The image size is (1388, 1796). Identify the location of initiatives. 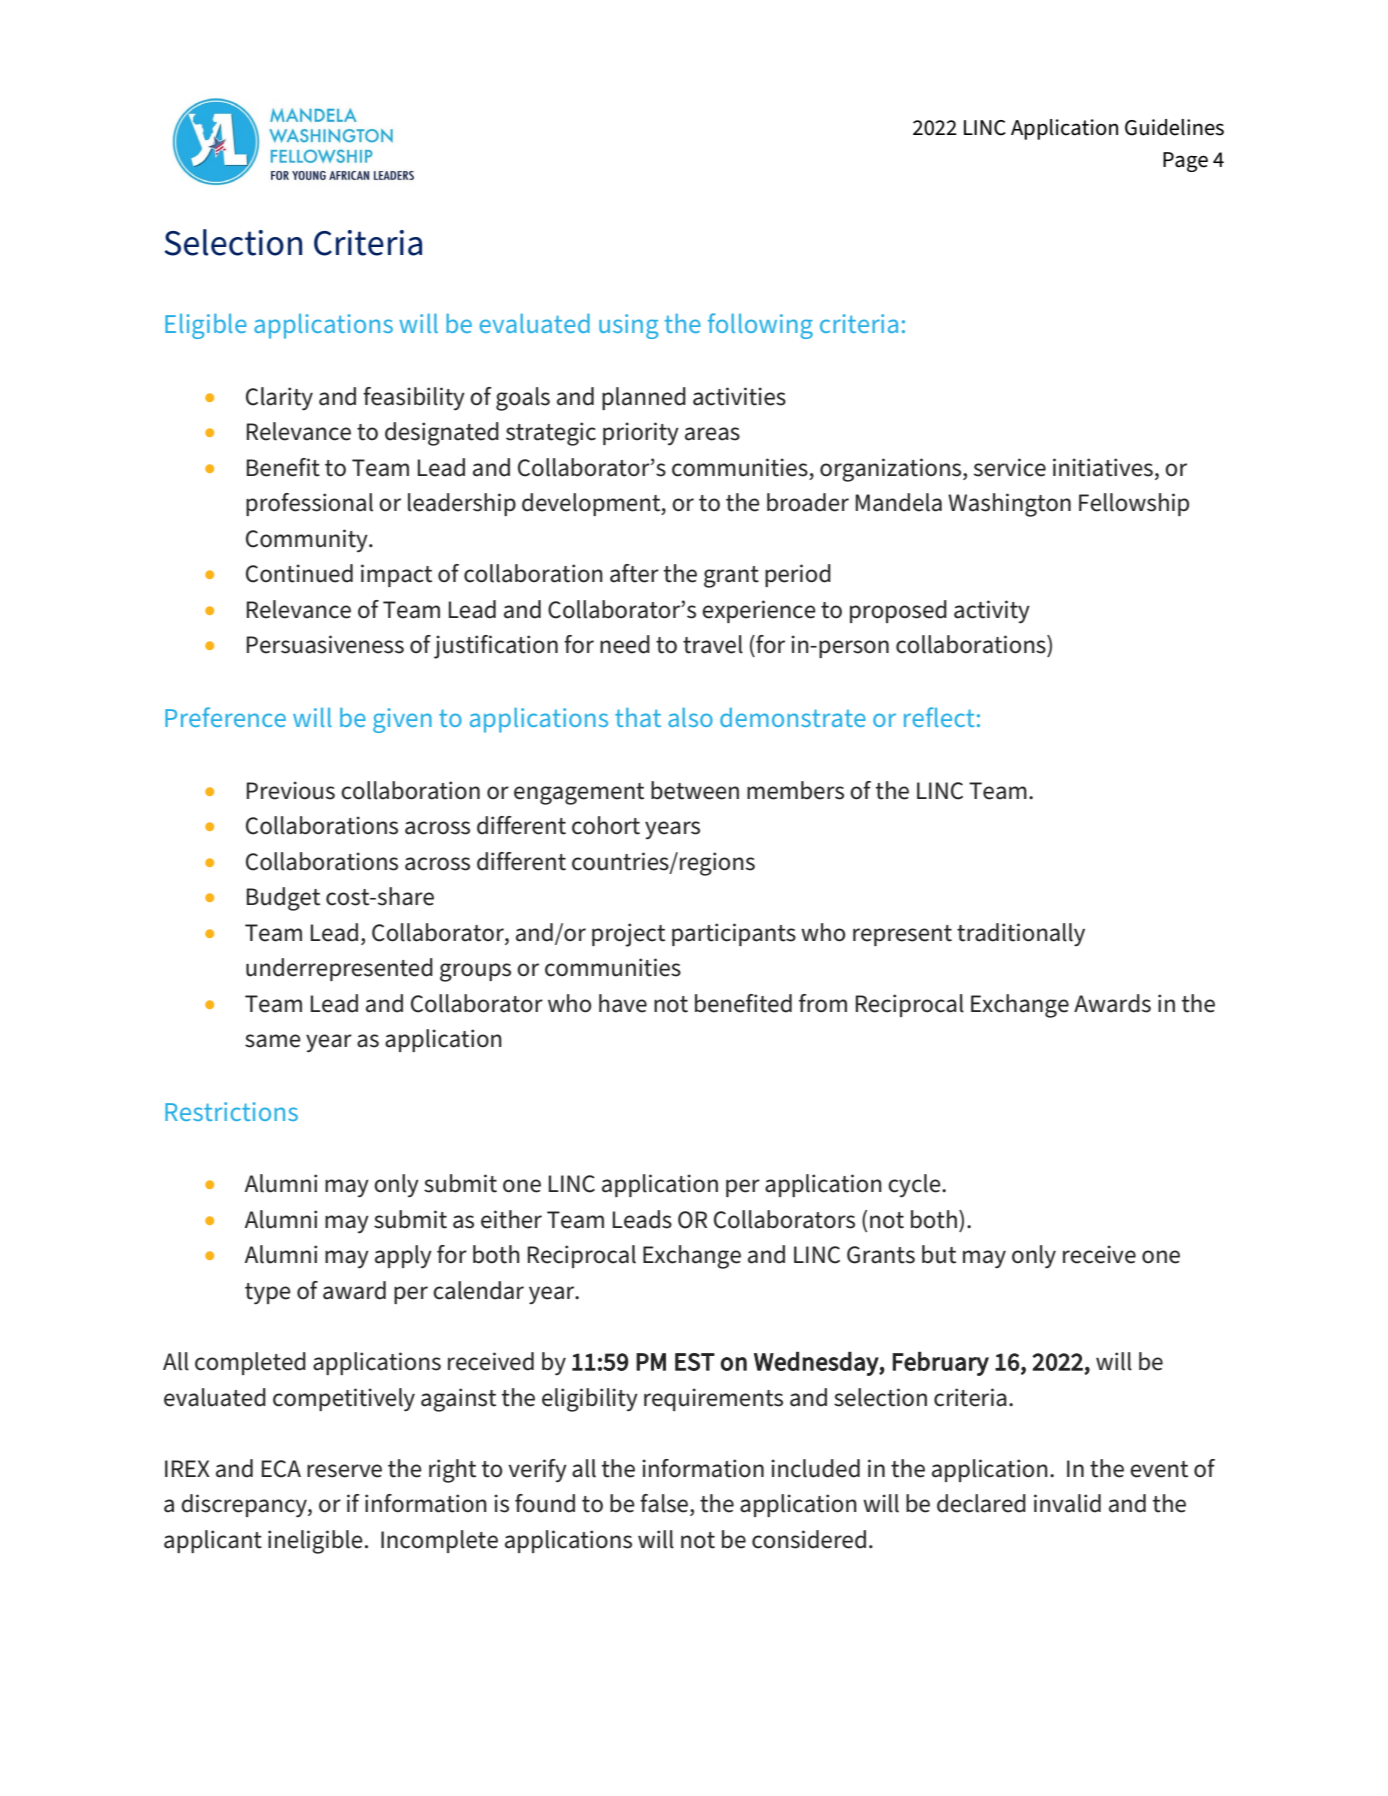
(1103, 467).
